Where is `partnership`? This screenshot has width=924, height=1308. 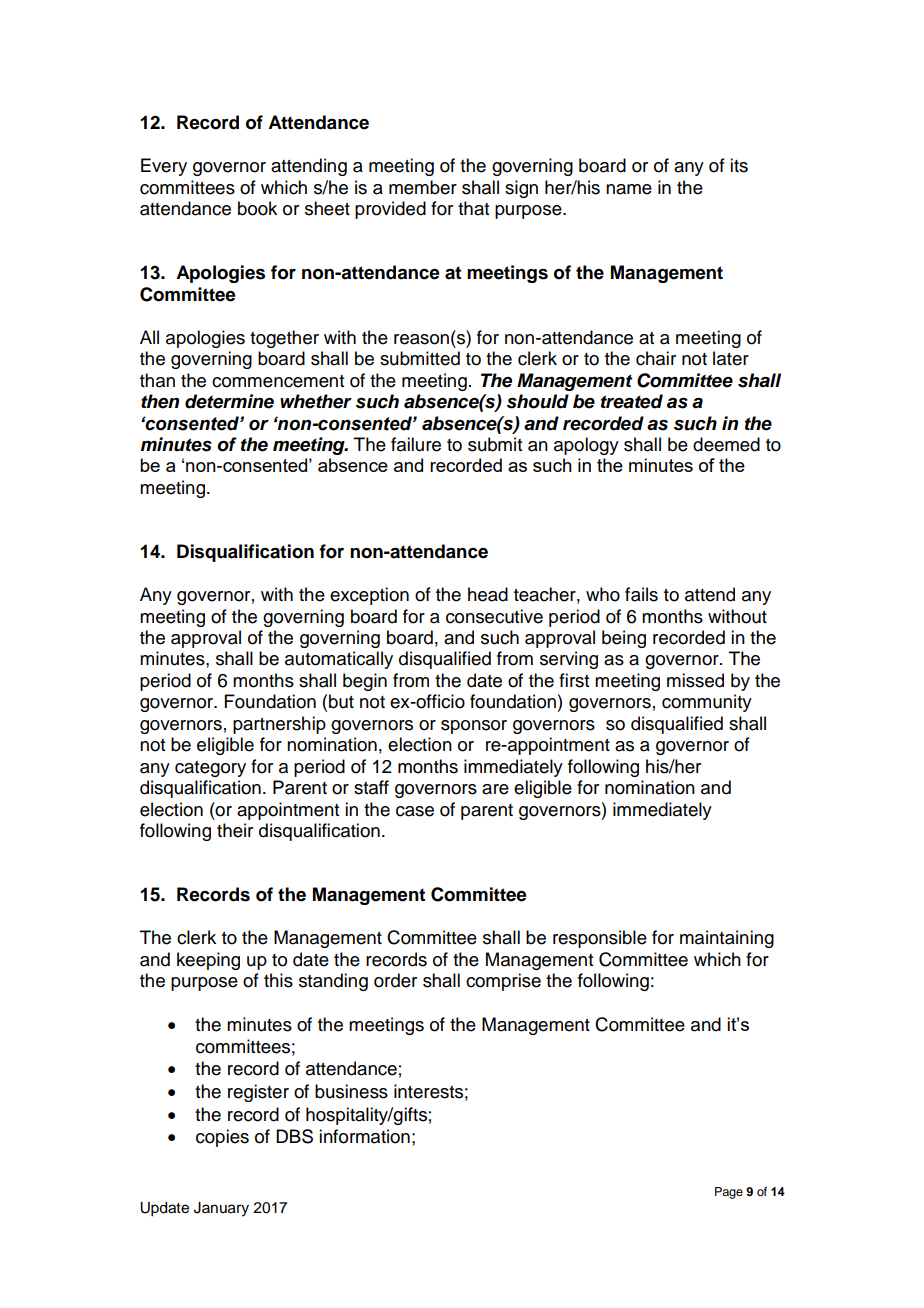
partnership is located at coordinates (279, 725).
